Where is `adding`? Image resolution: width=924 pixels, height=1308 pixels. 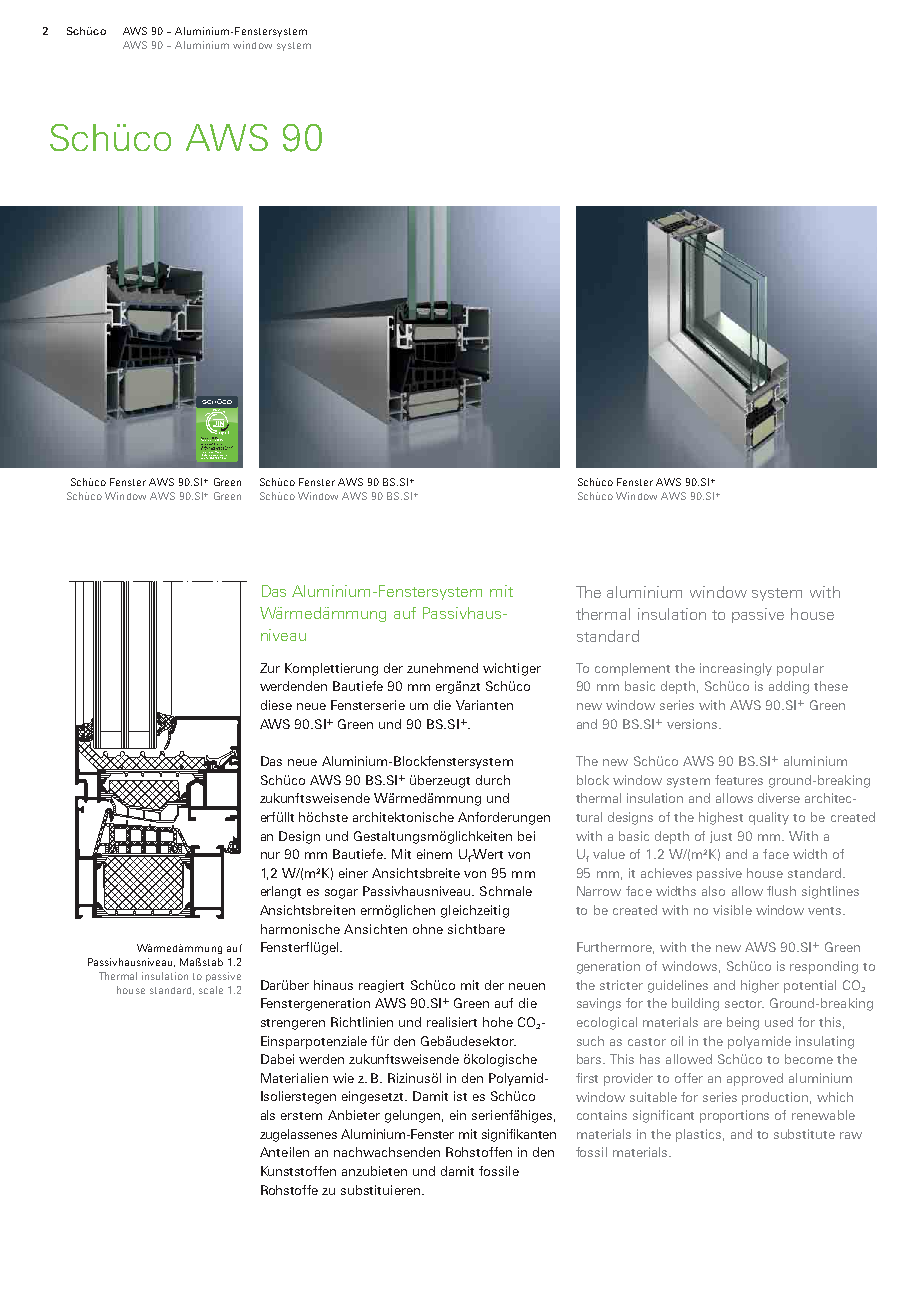
adding is located at coordinates (789, 687).
